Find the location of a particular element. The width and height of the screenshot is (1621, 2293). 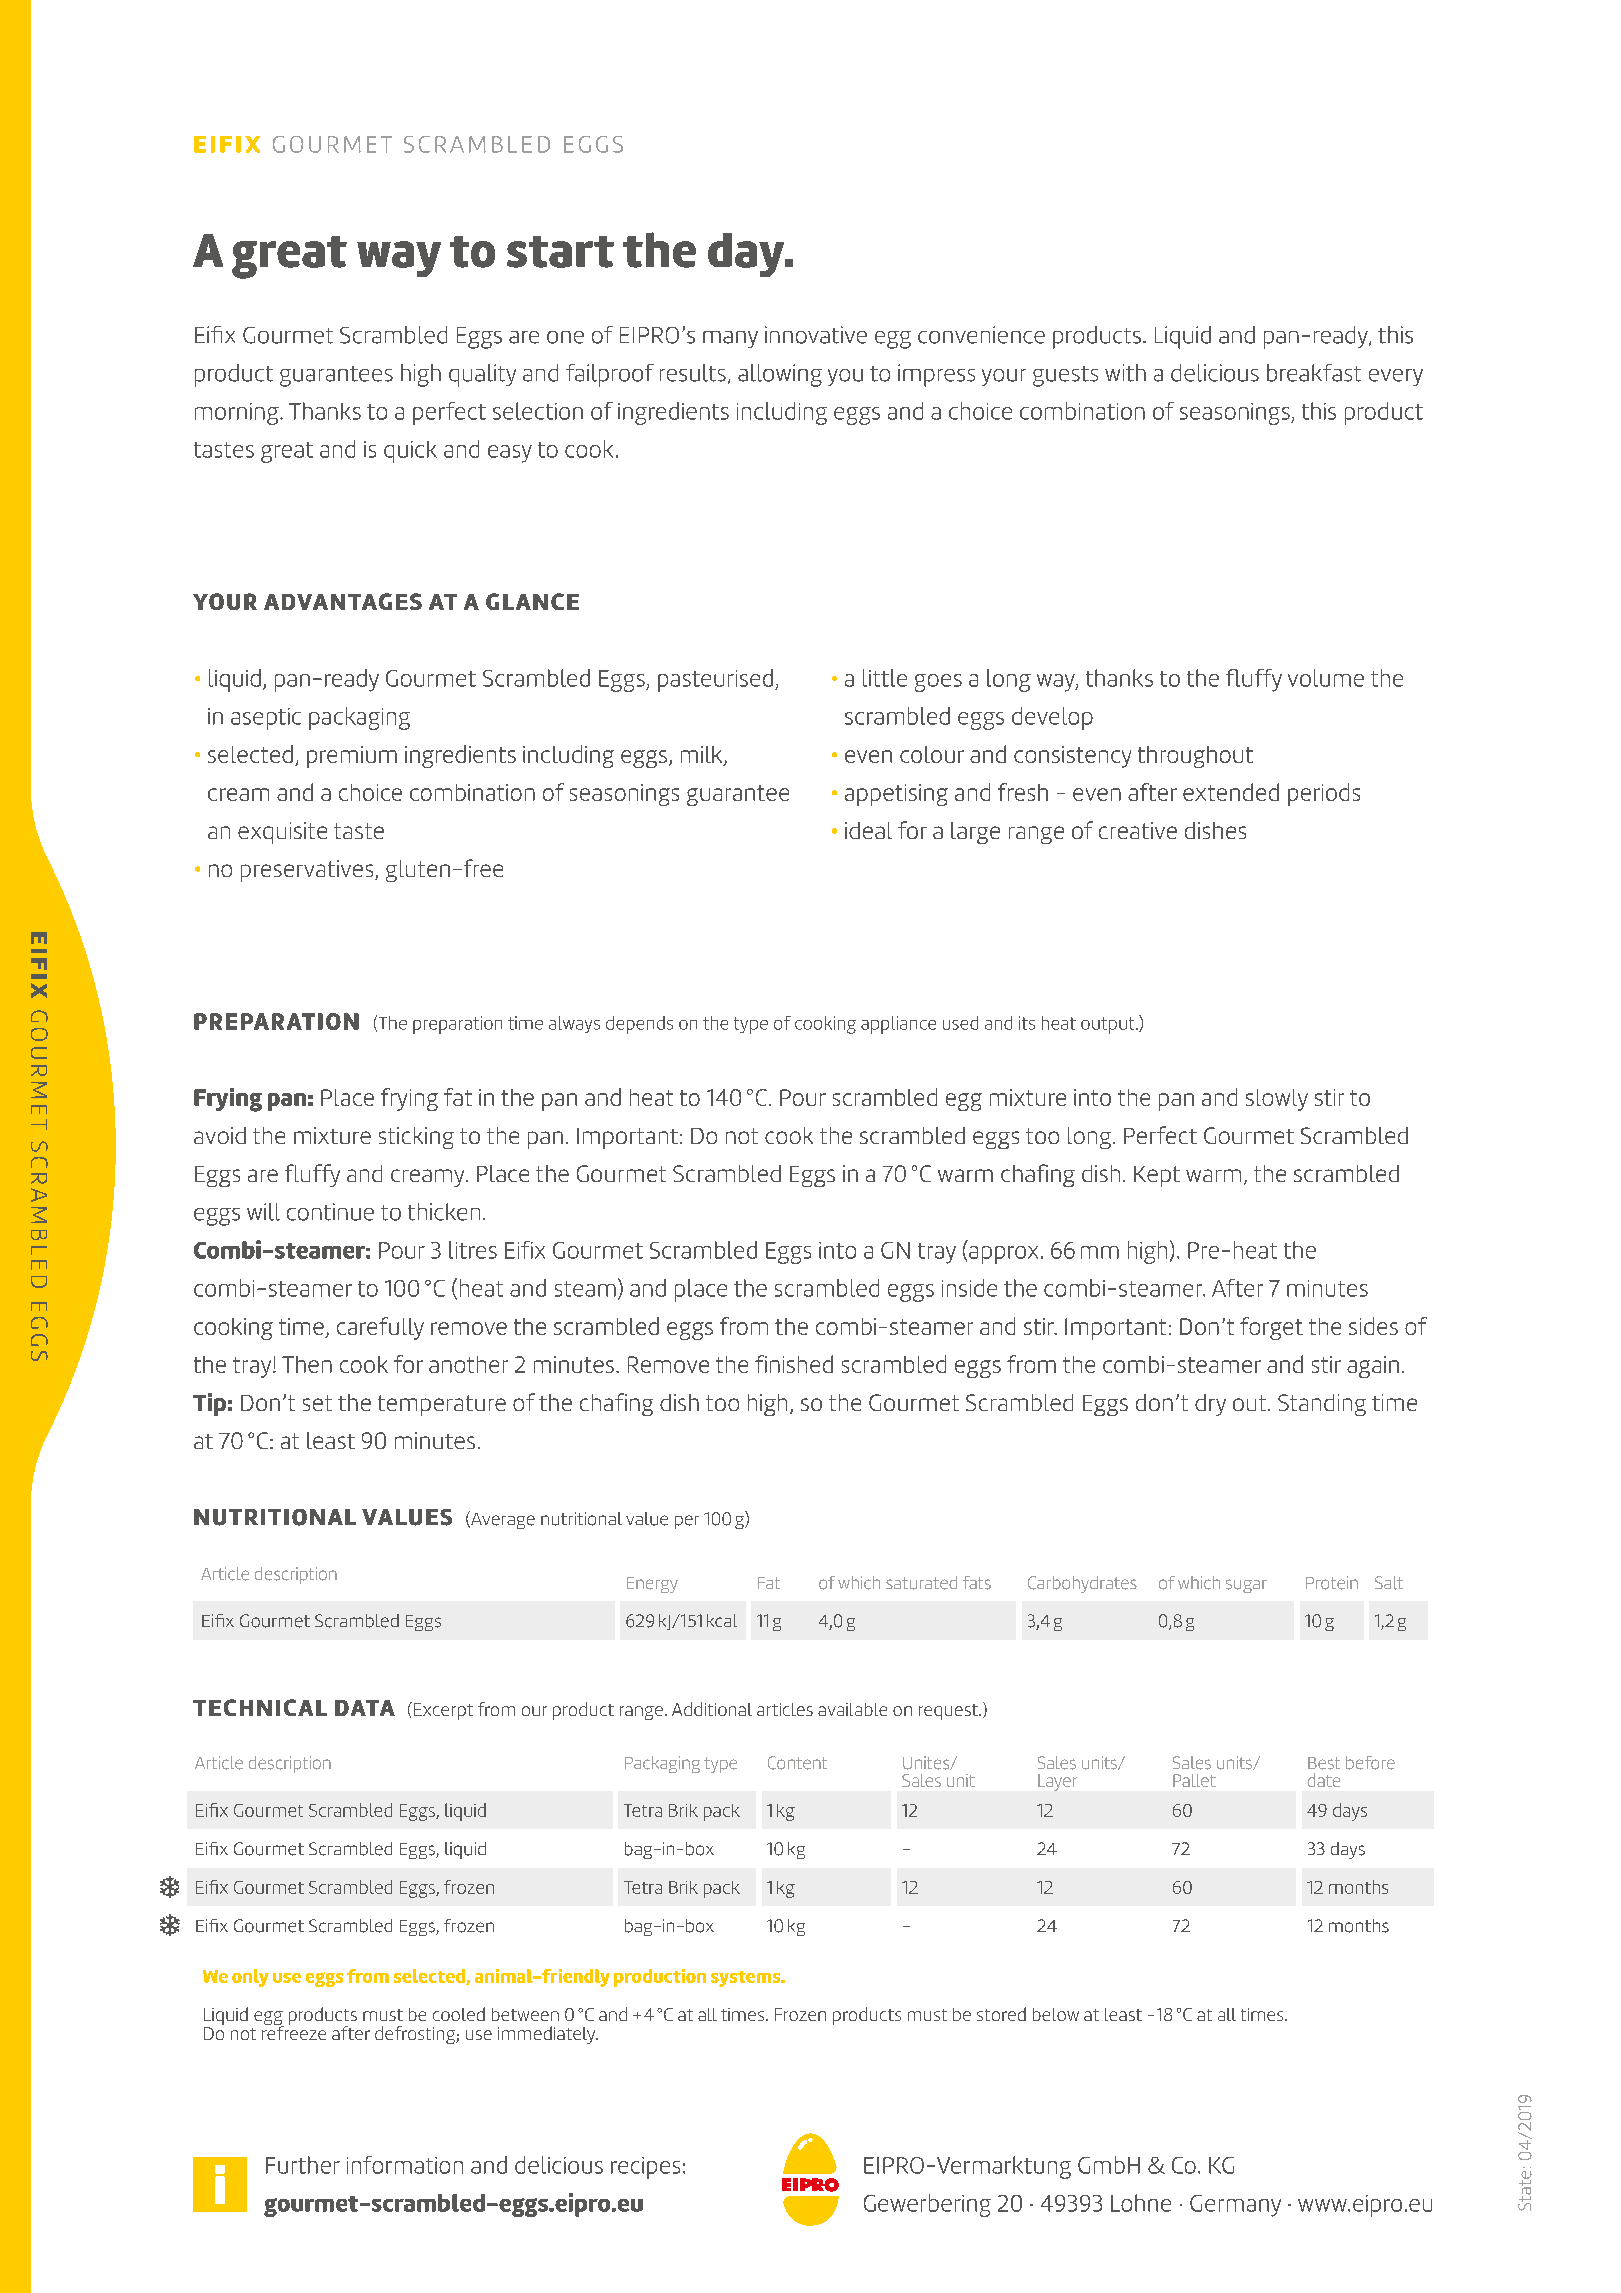

quality is located at coordinates (482, 375).
